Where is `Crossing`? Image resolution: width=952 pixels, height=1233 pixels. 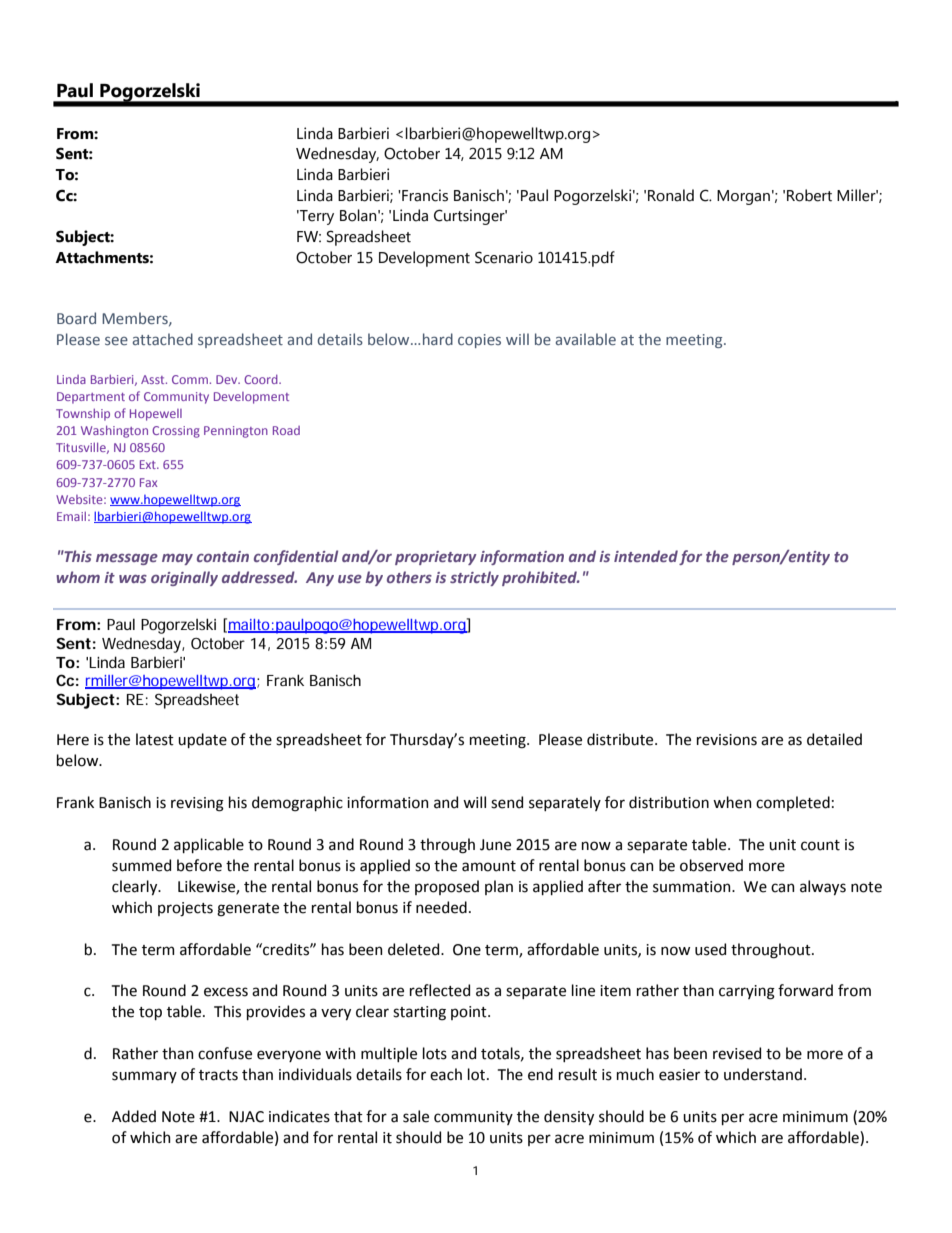
Crossing is located at coordinates (176, 432).
